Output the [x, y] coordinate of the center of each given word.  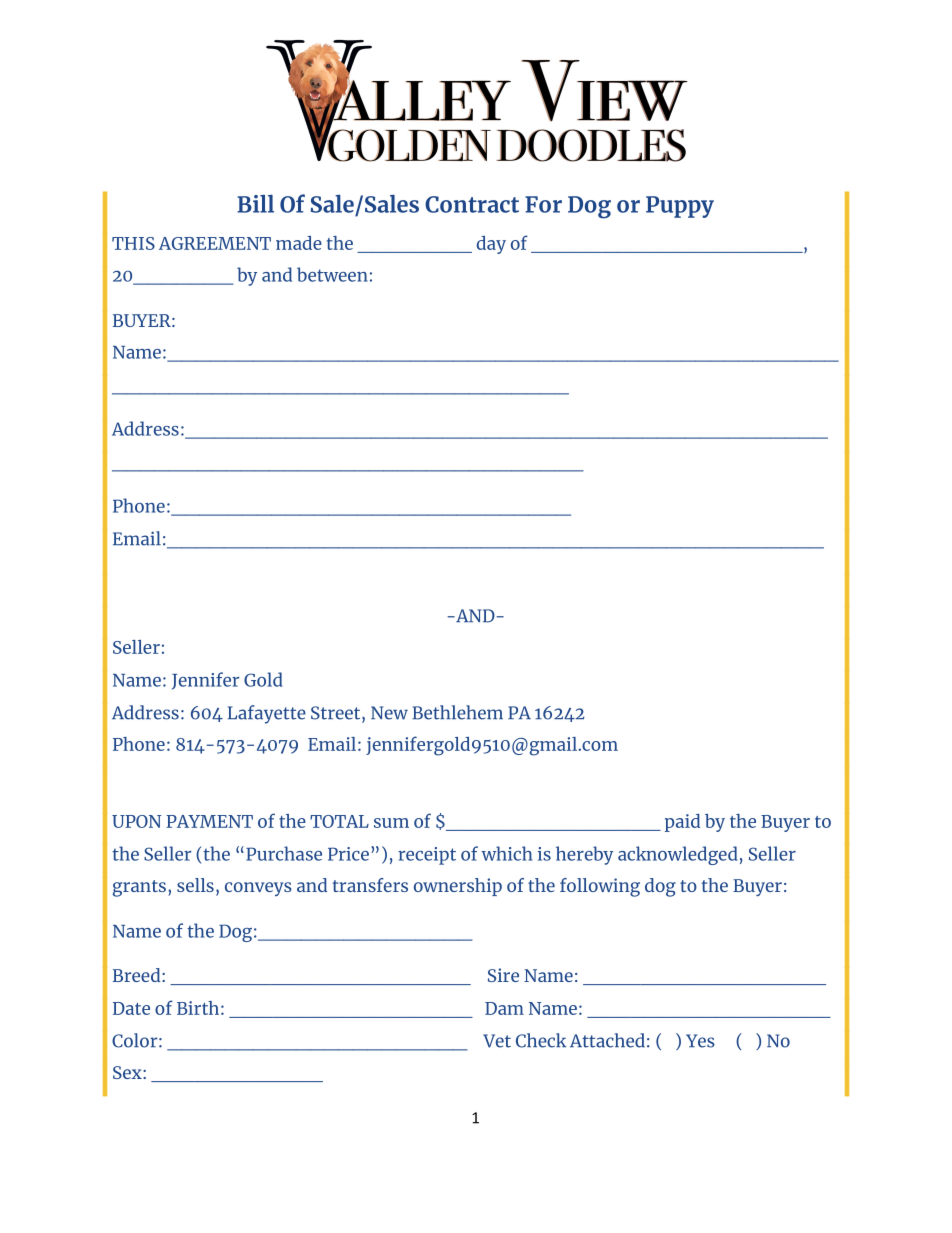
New [389, 713]
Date [131, 1008]
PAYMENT [209, 821]
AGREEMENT [215, 243]
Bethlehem [457, 712]
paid [682, 823]
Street [337, 713]
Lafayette [267, 714]
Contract [472, 204]
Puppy [680, 207]
